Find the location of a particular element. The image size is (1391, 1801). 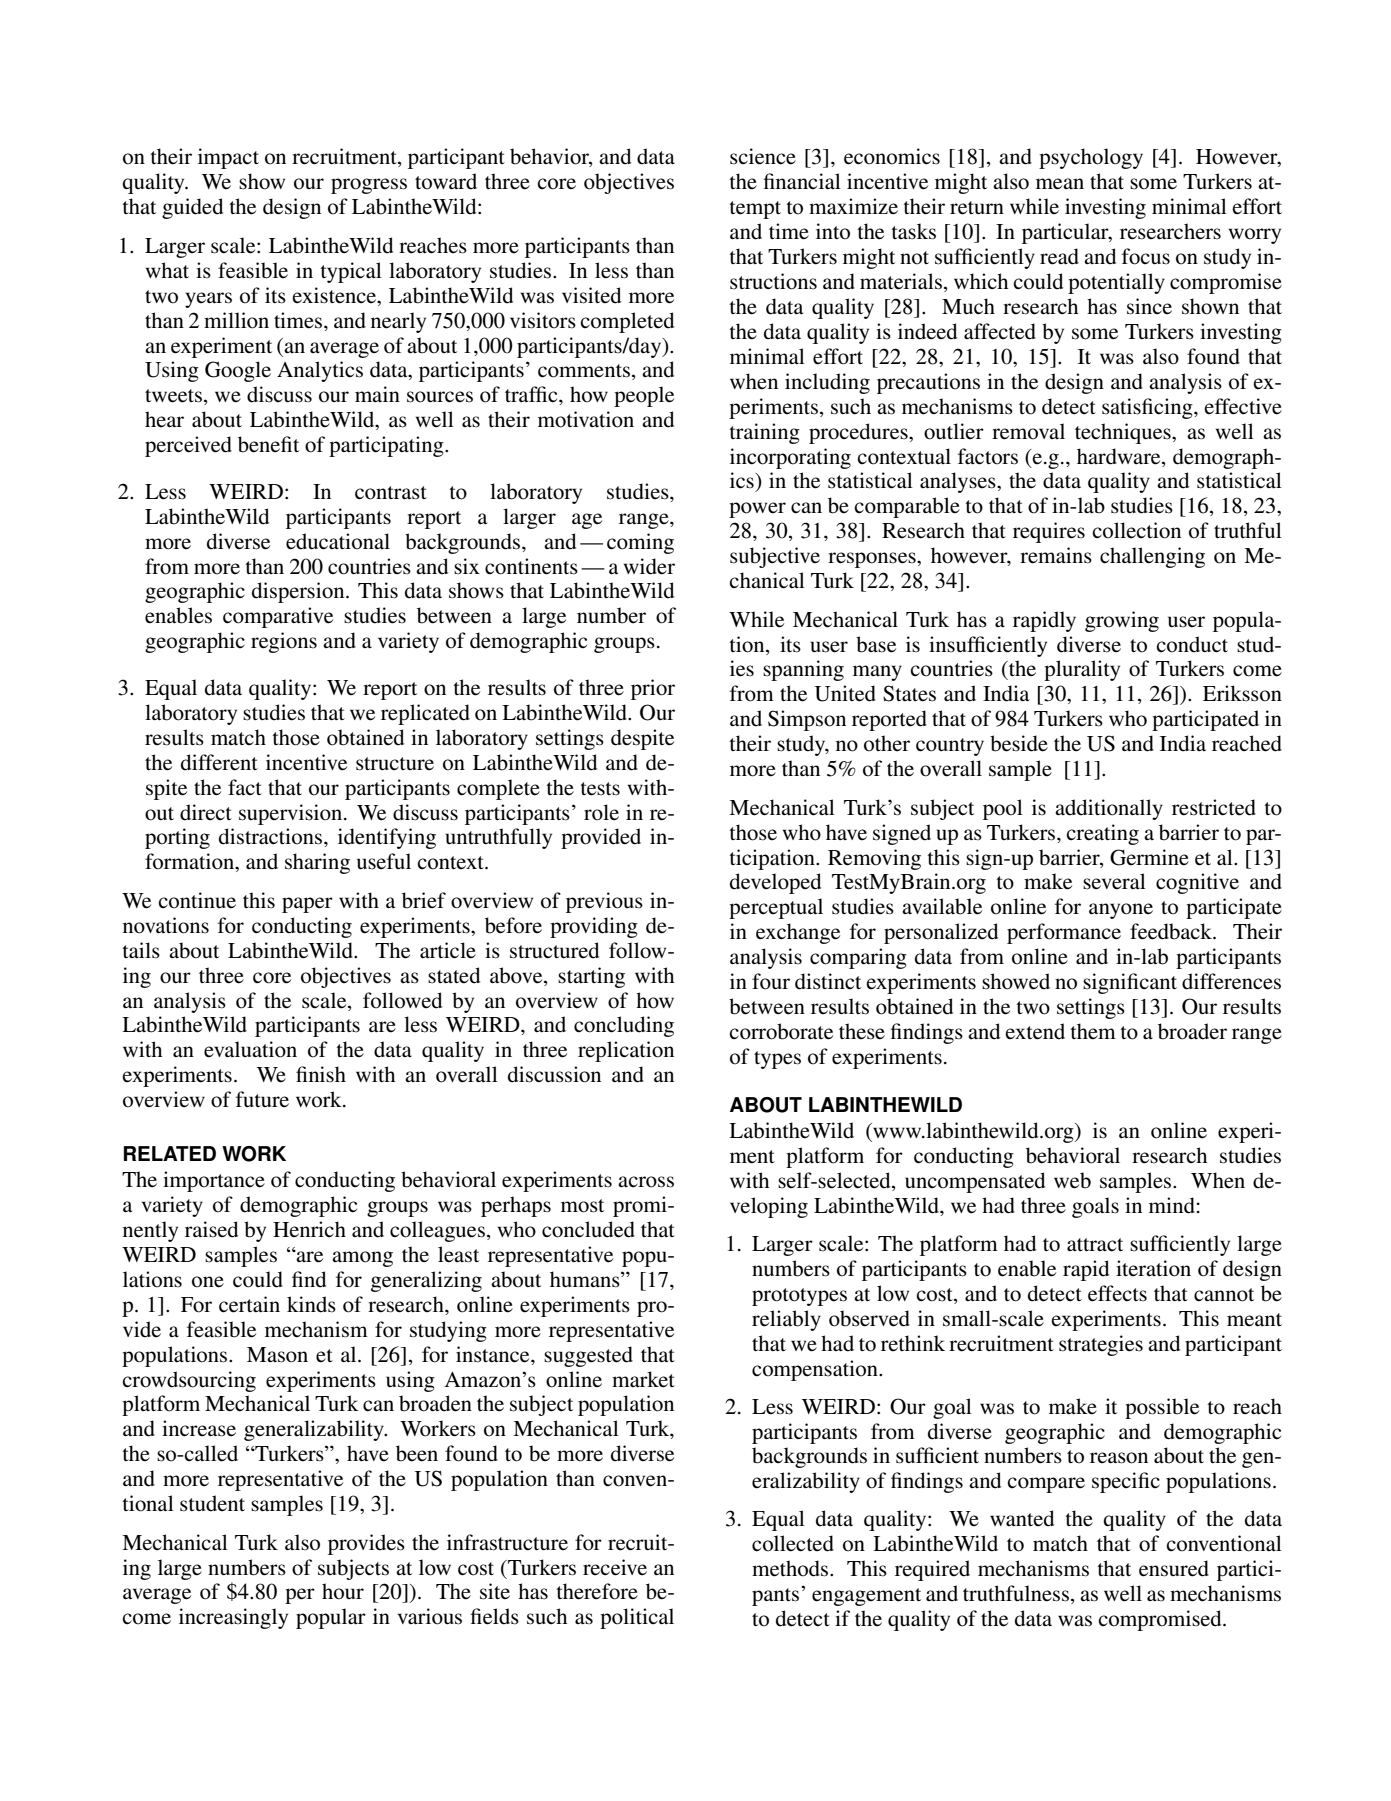

science is located at coordinates (763, 156).
